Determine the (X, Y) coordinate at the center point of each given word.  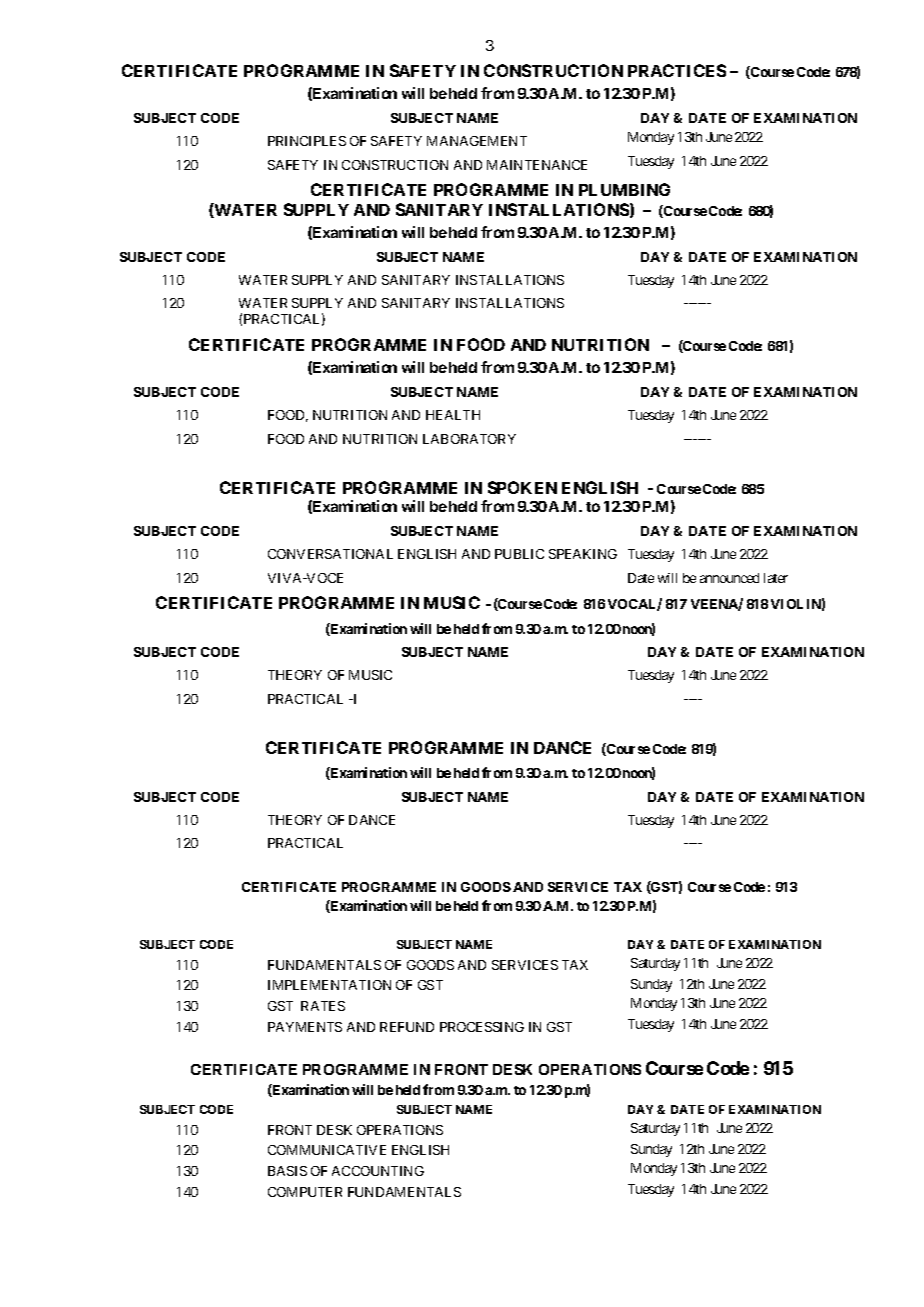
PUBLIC (519, 554)
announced (729, 578)
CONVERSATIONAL (330, 554)
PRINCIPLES (307, 141)
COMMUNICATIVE (327, 1150)
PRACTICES (677, 70)
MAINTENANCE (537, 165)
